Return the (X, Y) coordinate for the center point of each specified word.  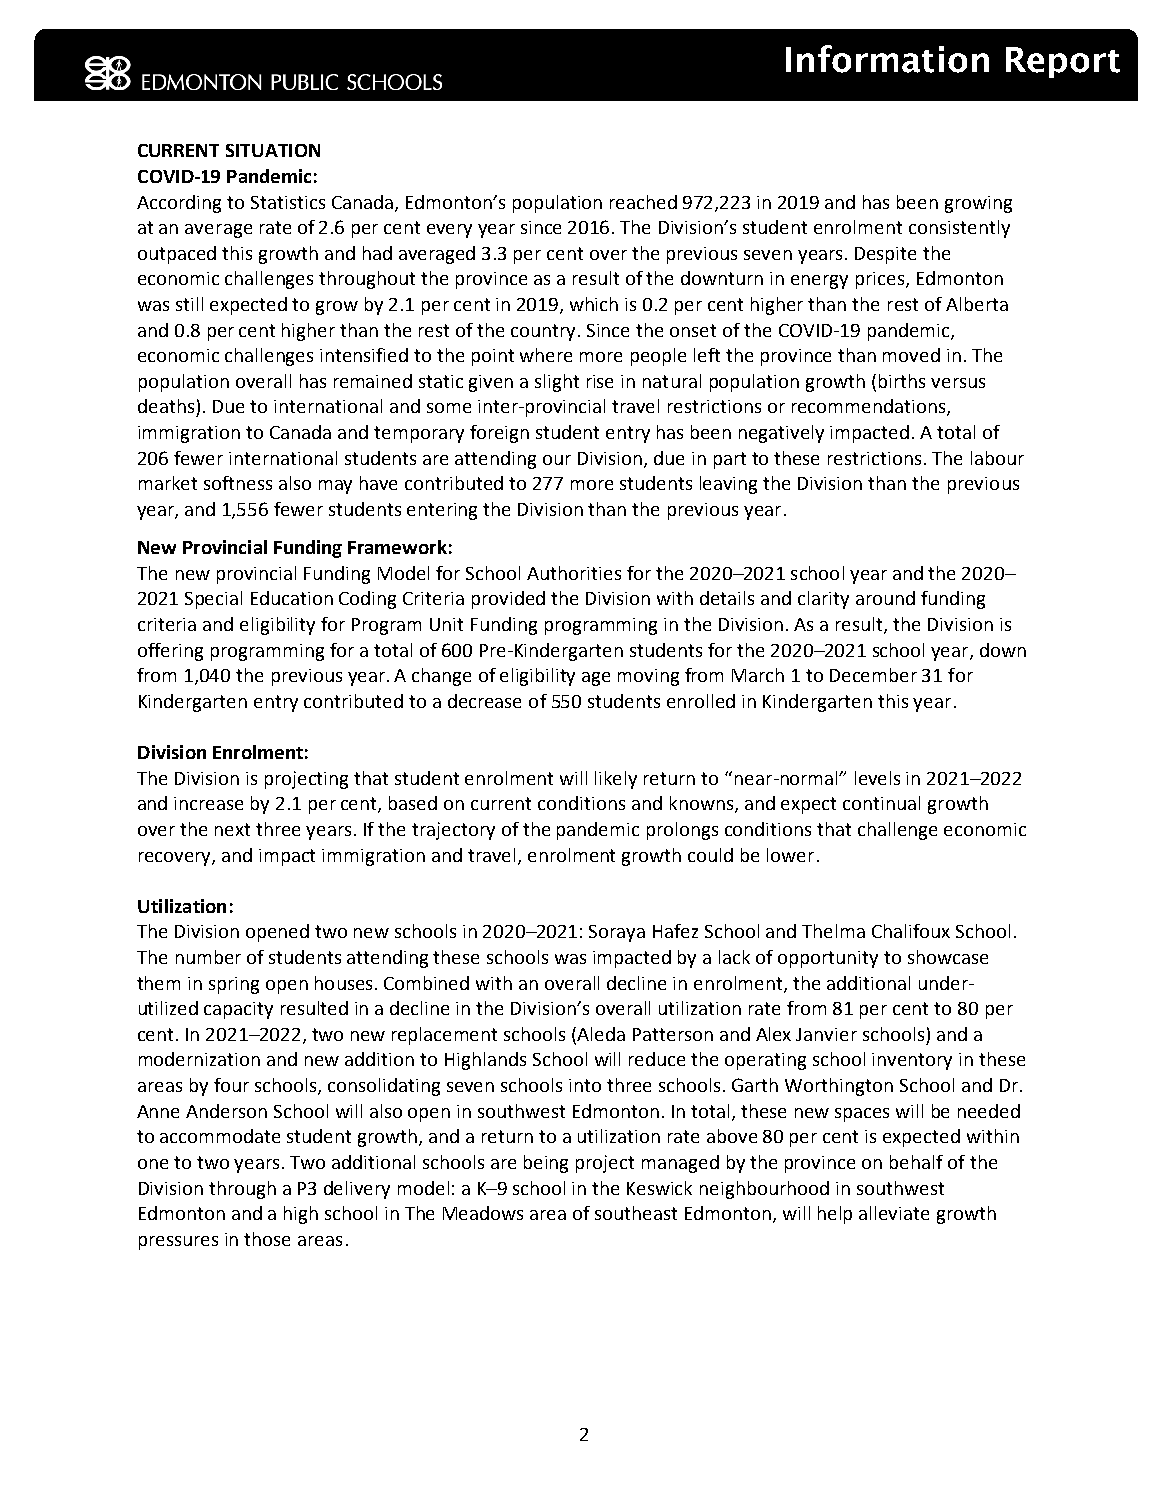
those (267, 1239)
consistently (959, 229)
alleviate (894, 1213)
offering (170, 652)
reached (643, 202)
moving (648, 677)
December (873, 675)
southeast (636, 1213)
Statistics (288, 202)
